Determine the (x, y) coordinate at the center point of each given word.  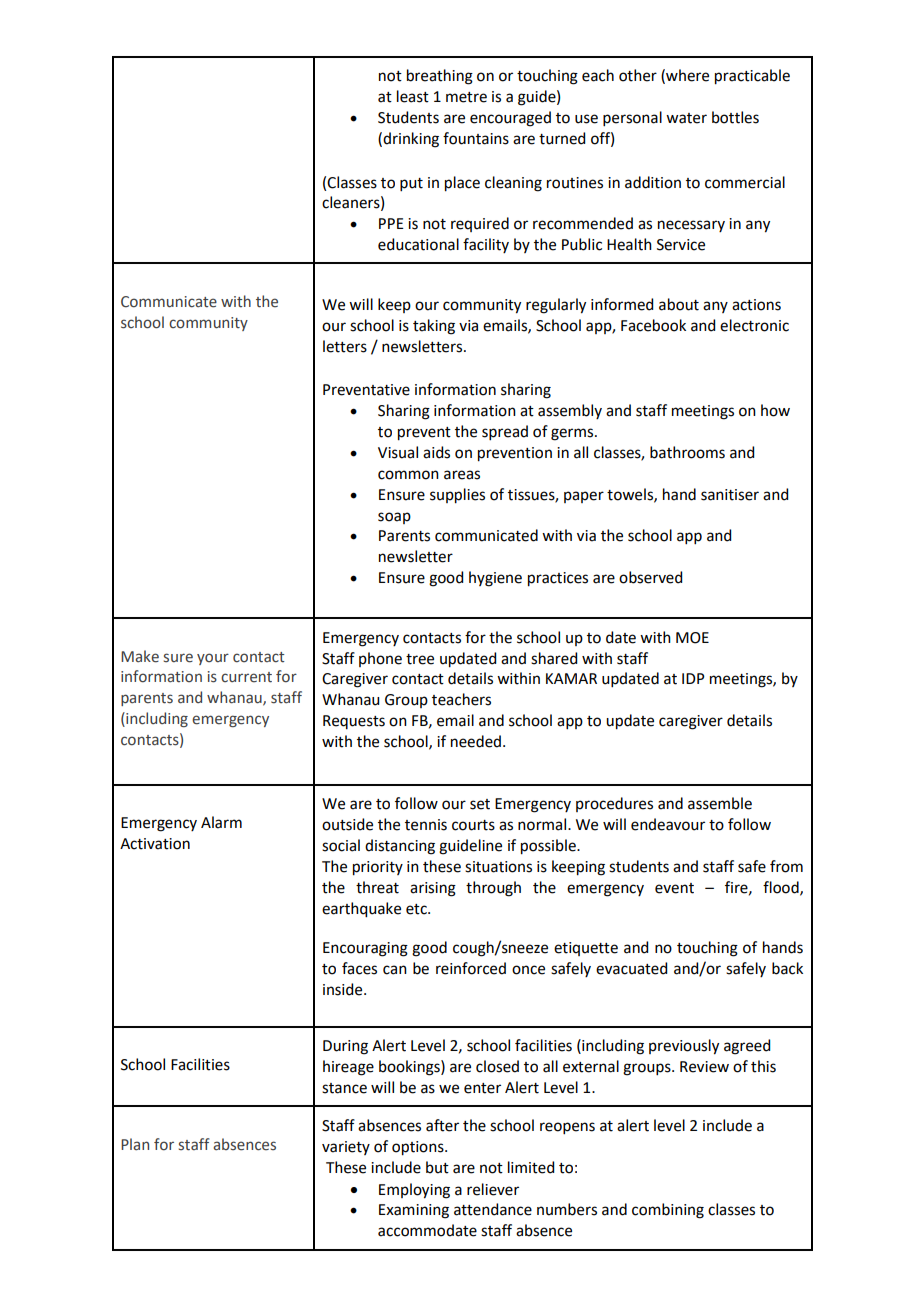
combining (668, 1211)
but (437, 1167)
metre (466, 97)
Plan (135, 1144)
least (413, 96)
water (686, 118)
